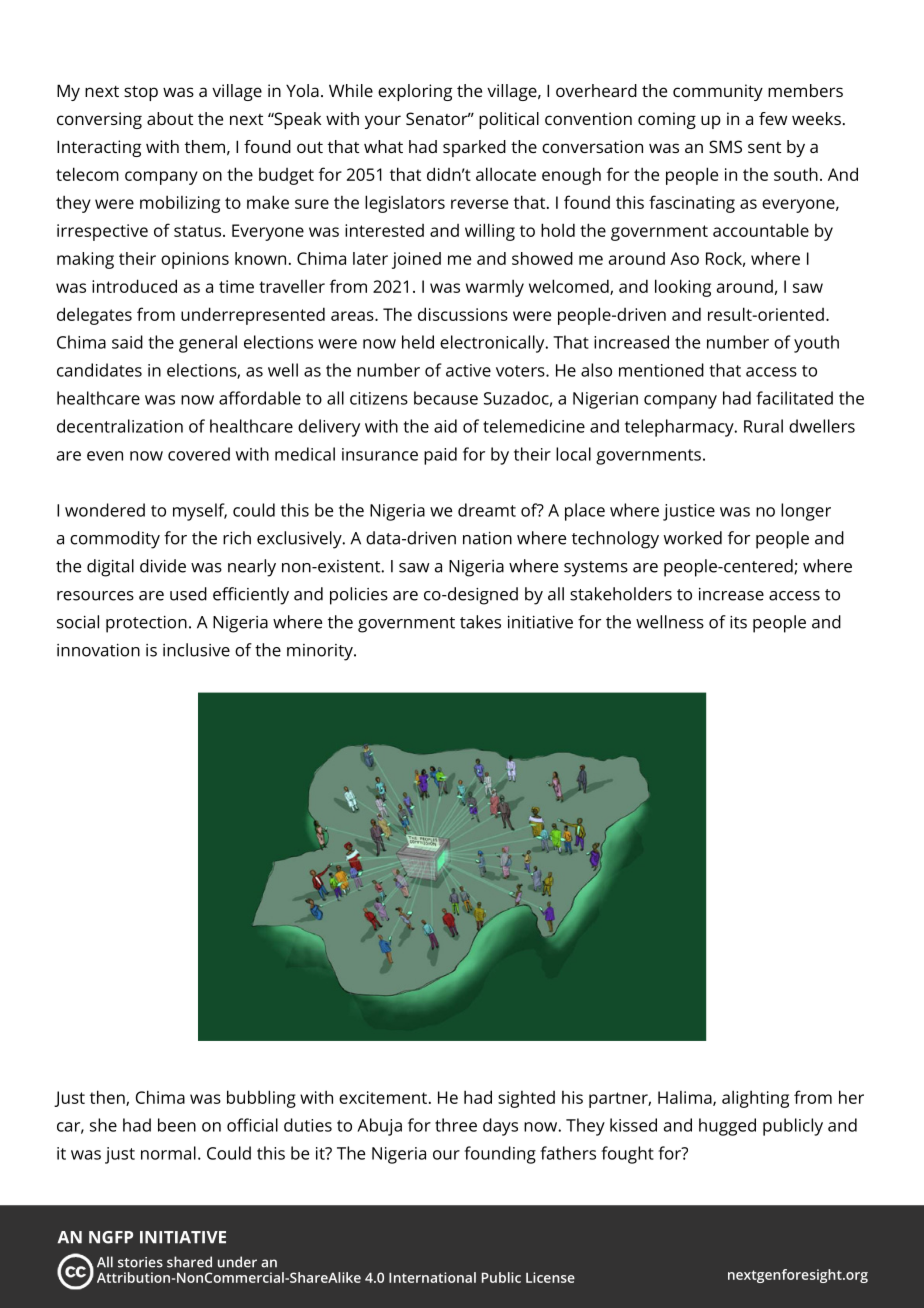 The width and height of the screenshot is (924, 1308). What do you see at coordinates (189, 1262) in the screenshot?
I see `shared` at bounding box center [189, 1262].
